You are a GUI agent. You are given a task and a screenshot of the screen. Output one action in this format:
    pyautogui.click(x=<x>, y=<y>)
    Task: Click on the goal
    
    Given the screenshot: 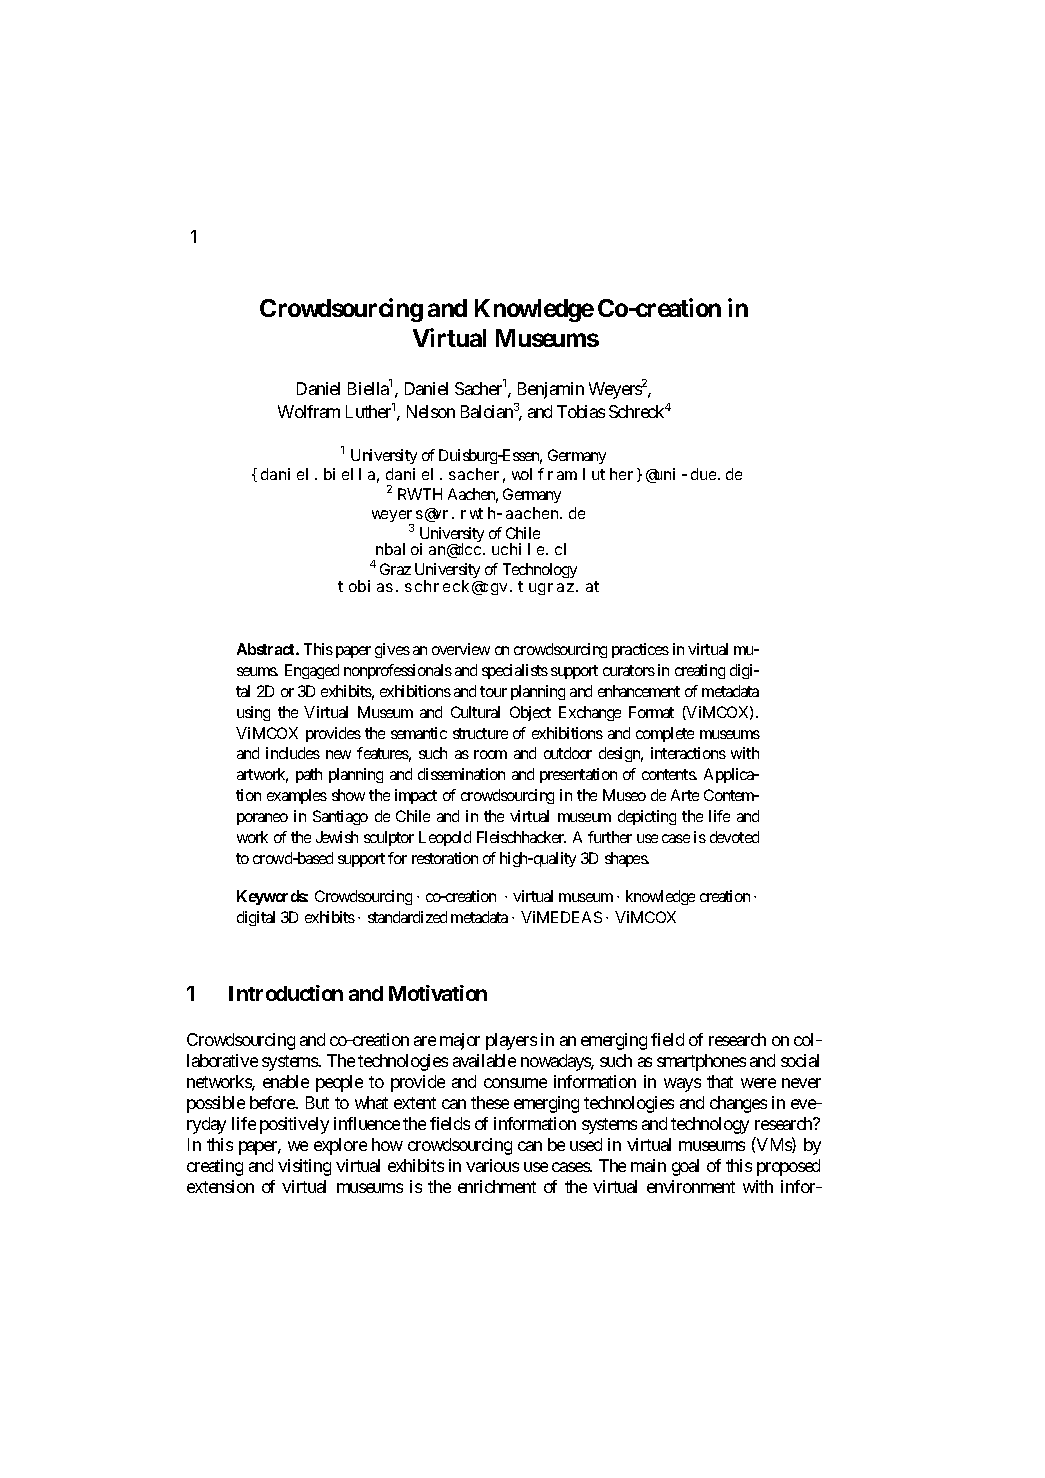 What is the action you would take?
    pyautogui.click(x=685, y=1167)
